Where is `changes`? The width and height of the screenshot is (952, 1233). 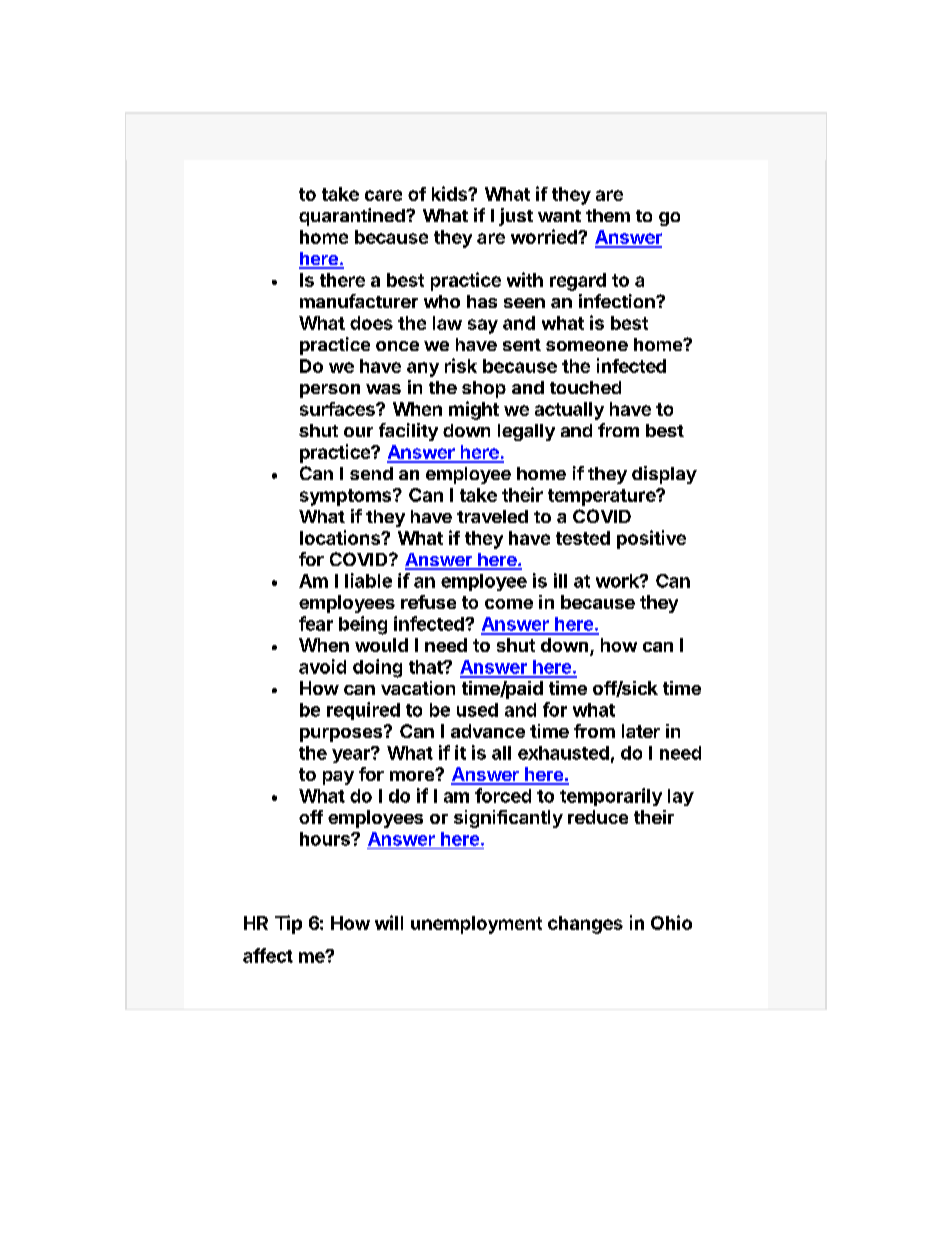 changes is located at coordinates (585, 925).
